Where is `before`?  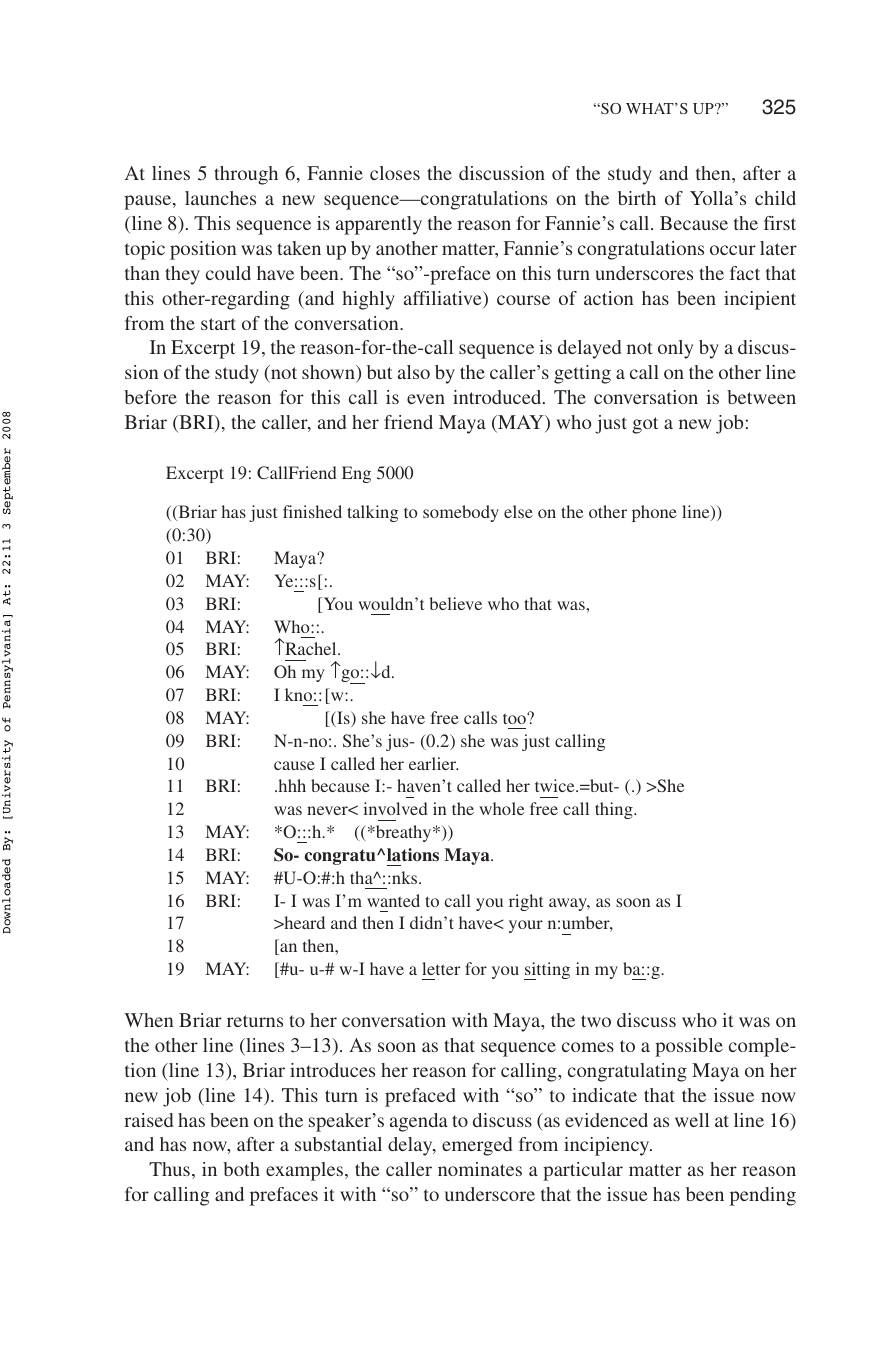
before is located at coordinates (150, 397).
